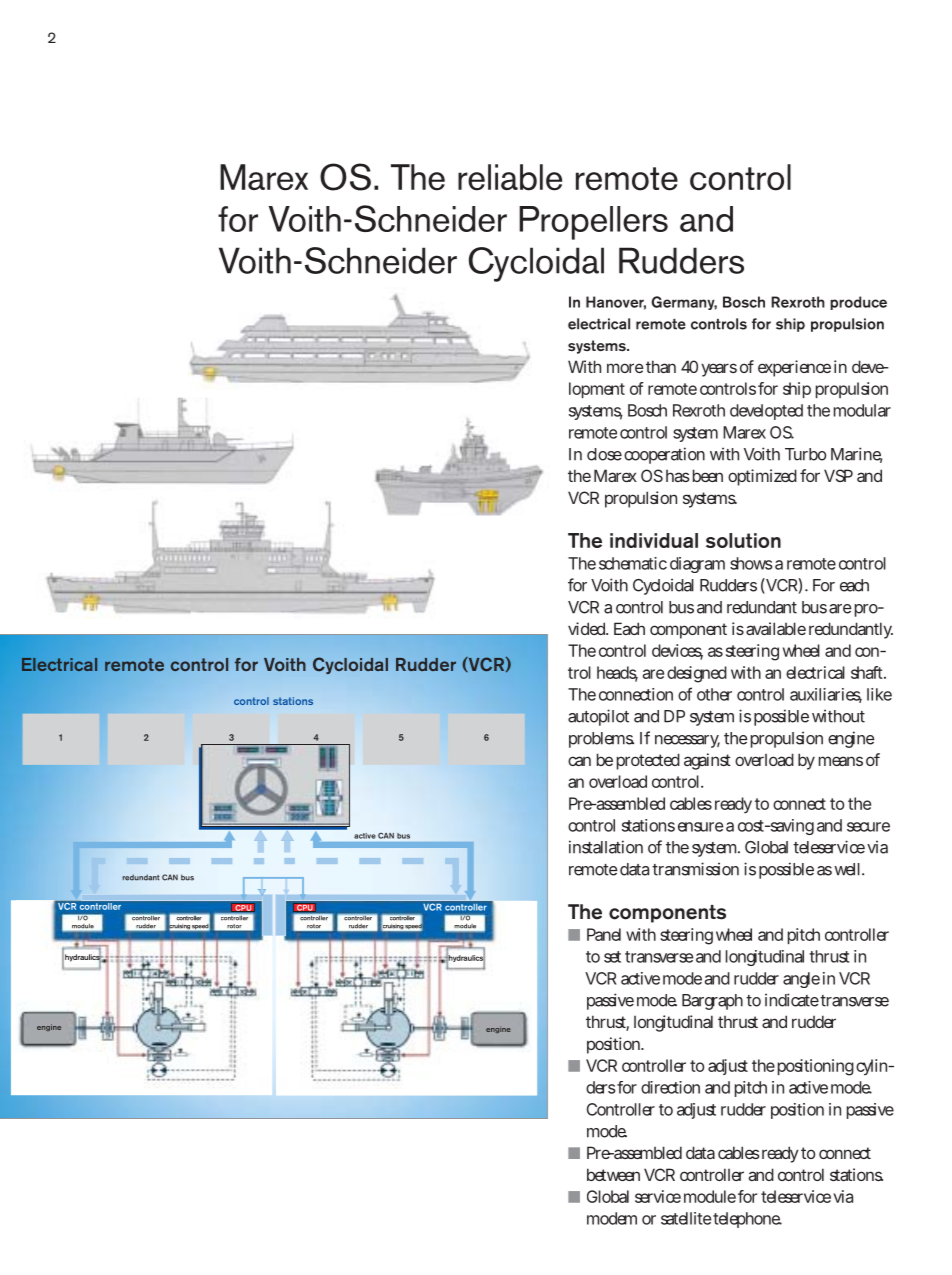  Describe the element at coordinates (697, 565) in the page. I see `diagram` at that location.
